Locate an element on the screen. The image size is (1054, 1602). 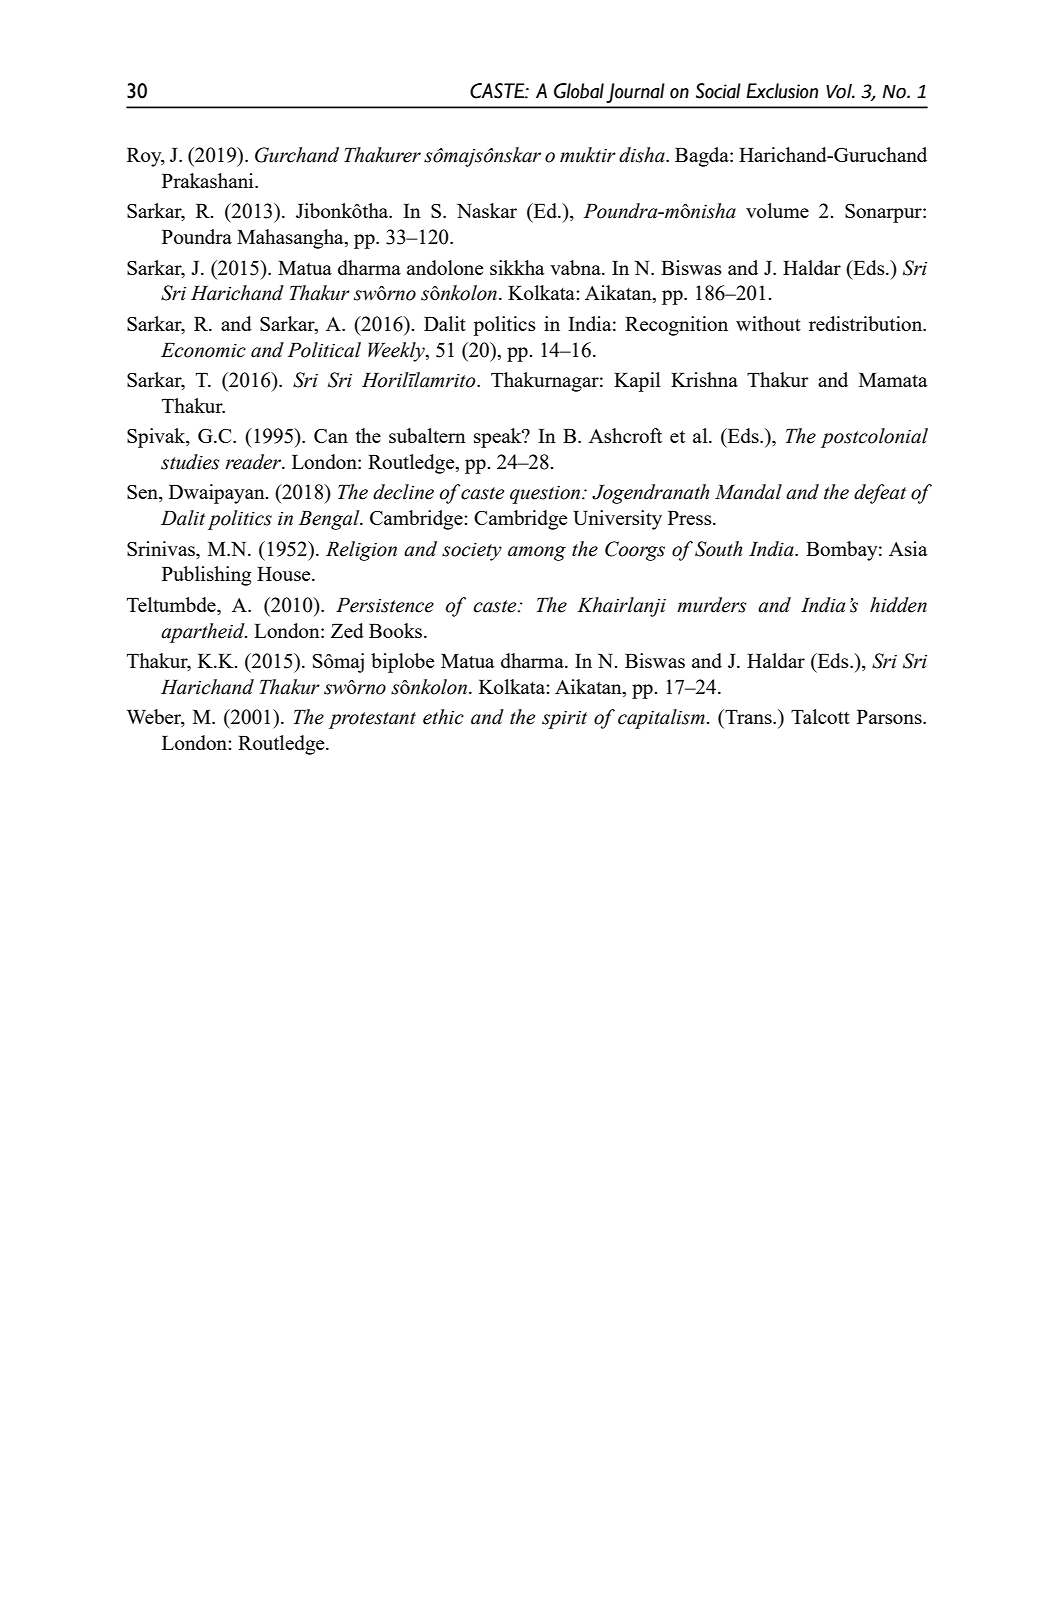
protestant is located at coordinates (372, 720).
